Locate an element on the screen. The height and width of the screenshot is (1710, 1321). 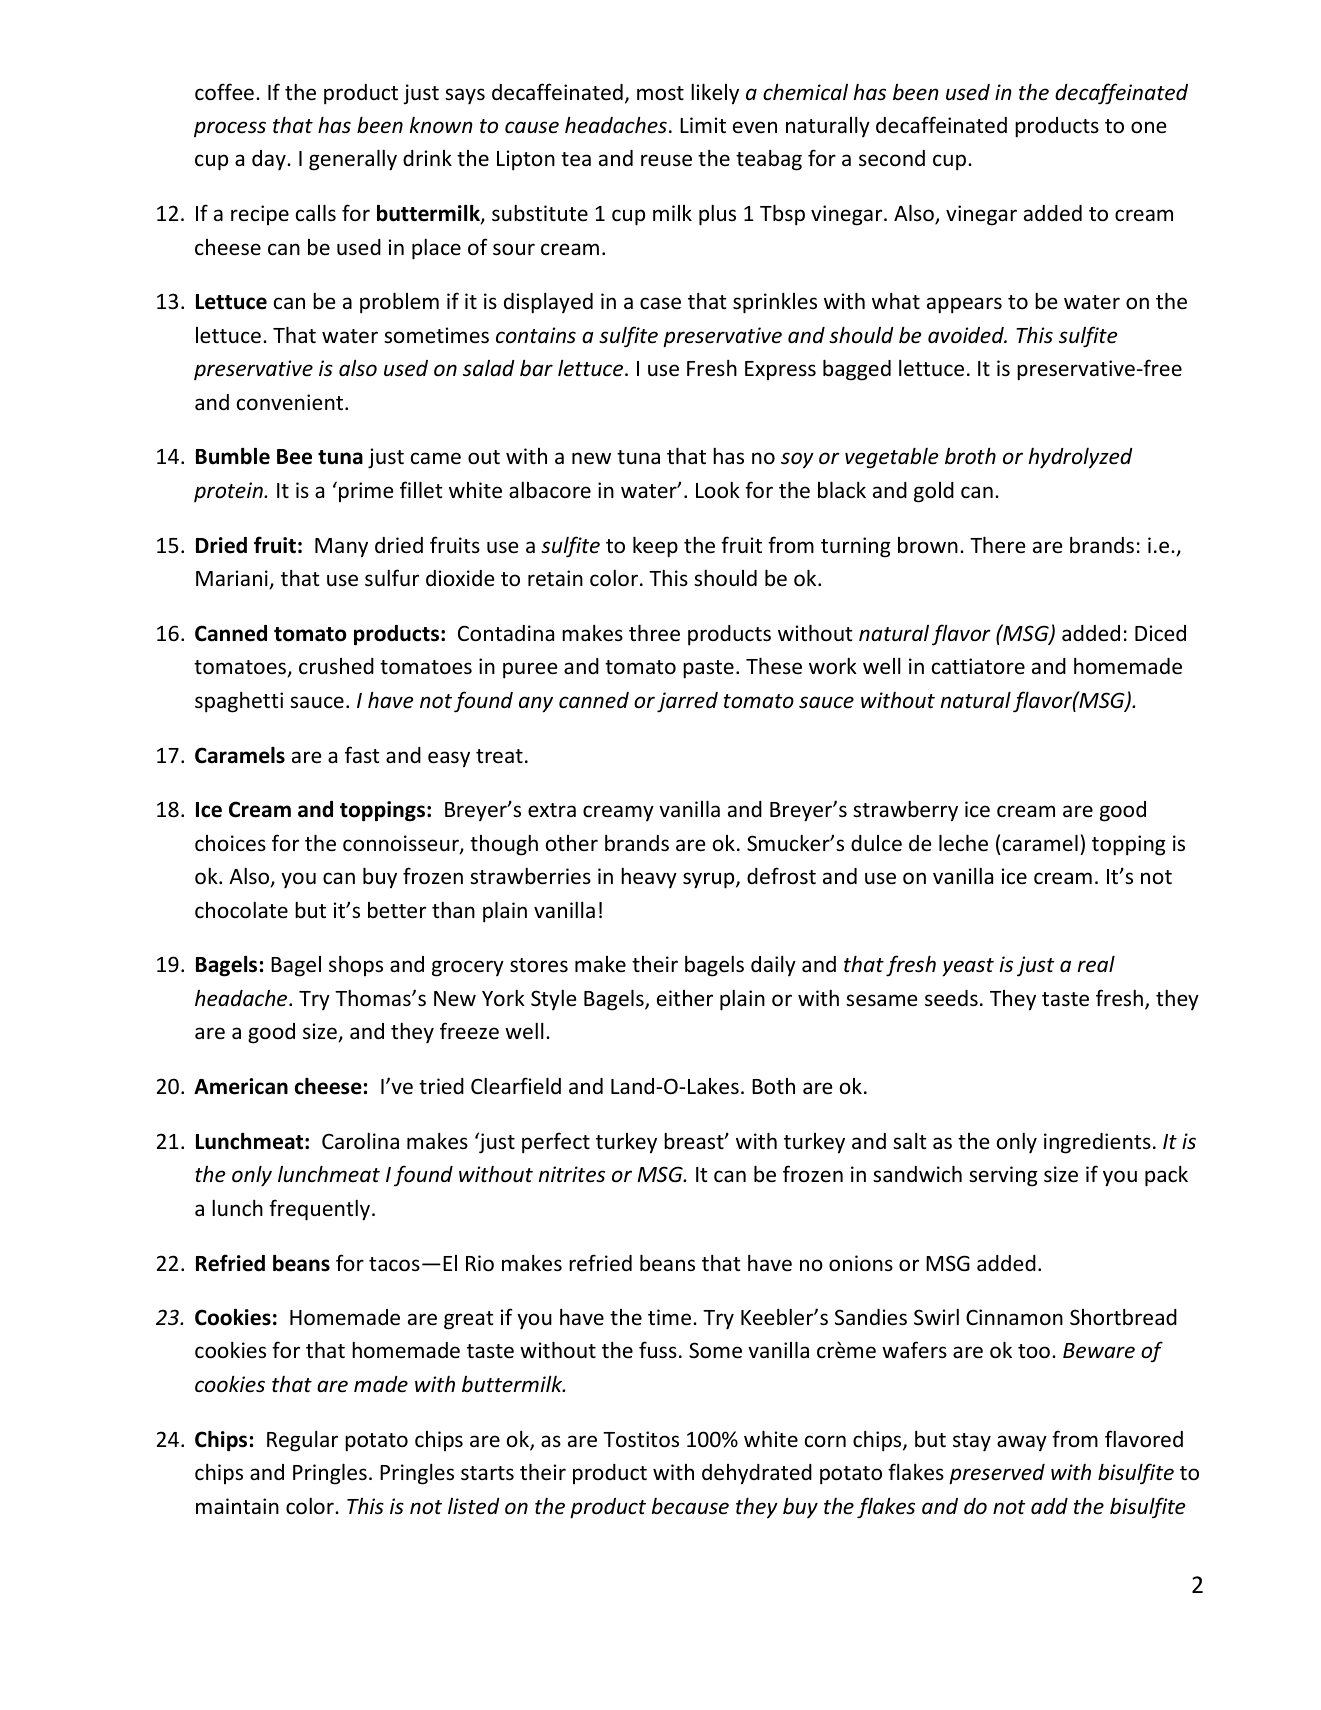
generally is located at coordinates (353, 160).
